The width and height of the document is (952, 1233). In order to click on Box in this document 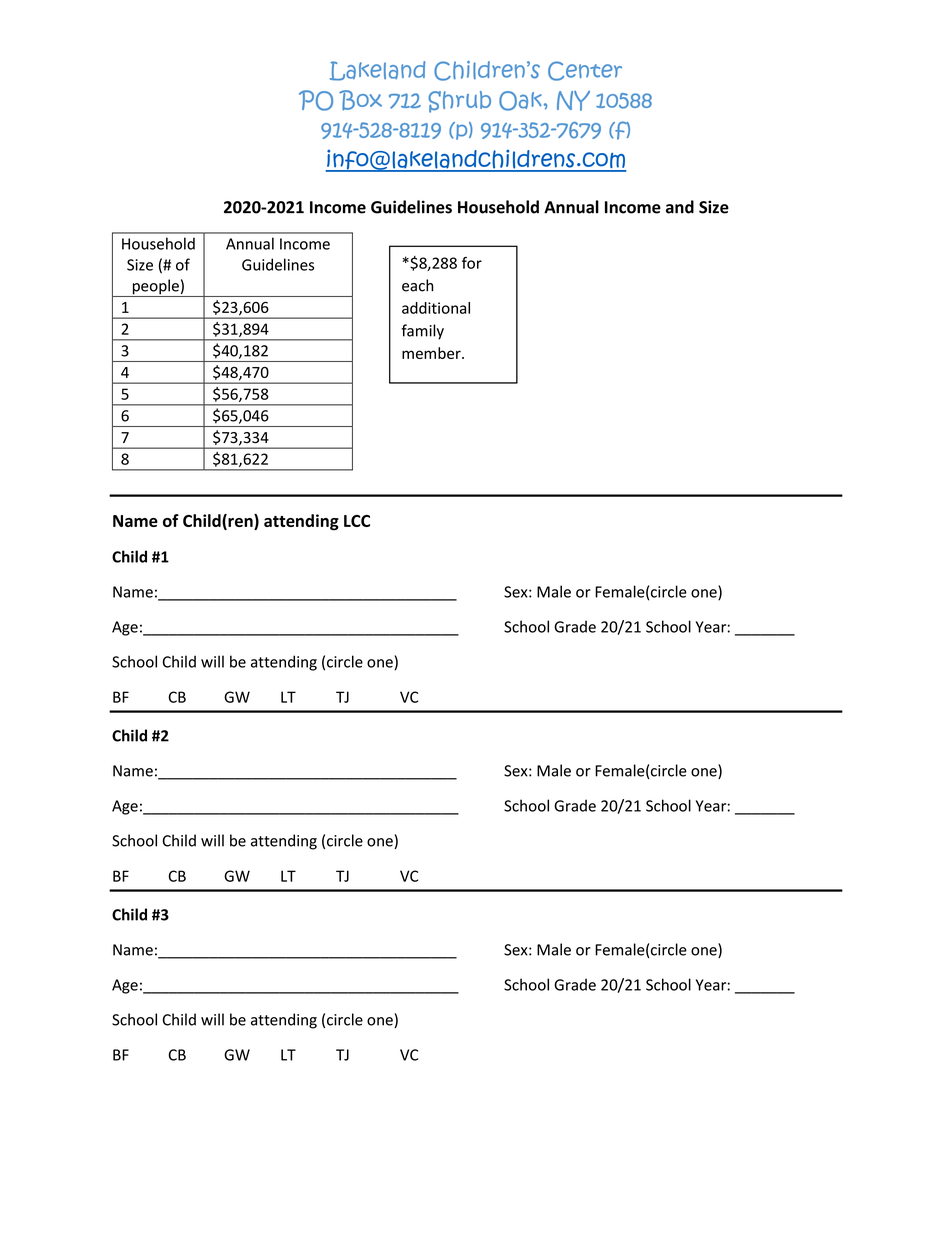, I will do `click(360, 100)`.
